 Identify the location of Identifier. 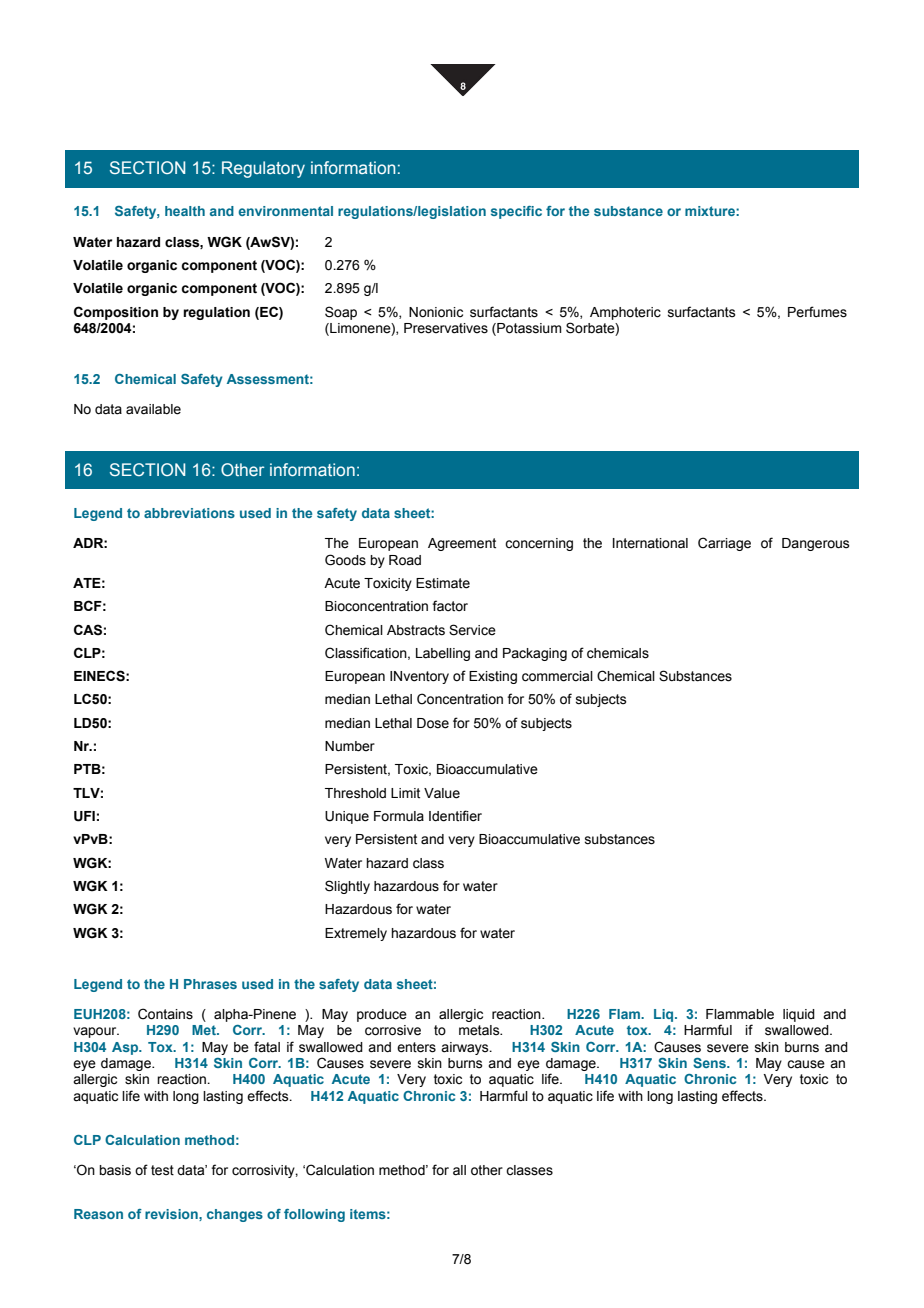
(455, 816).
